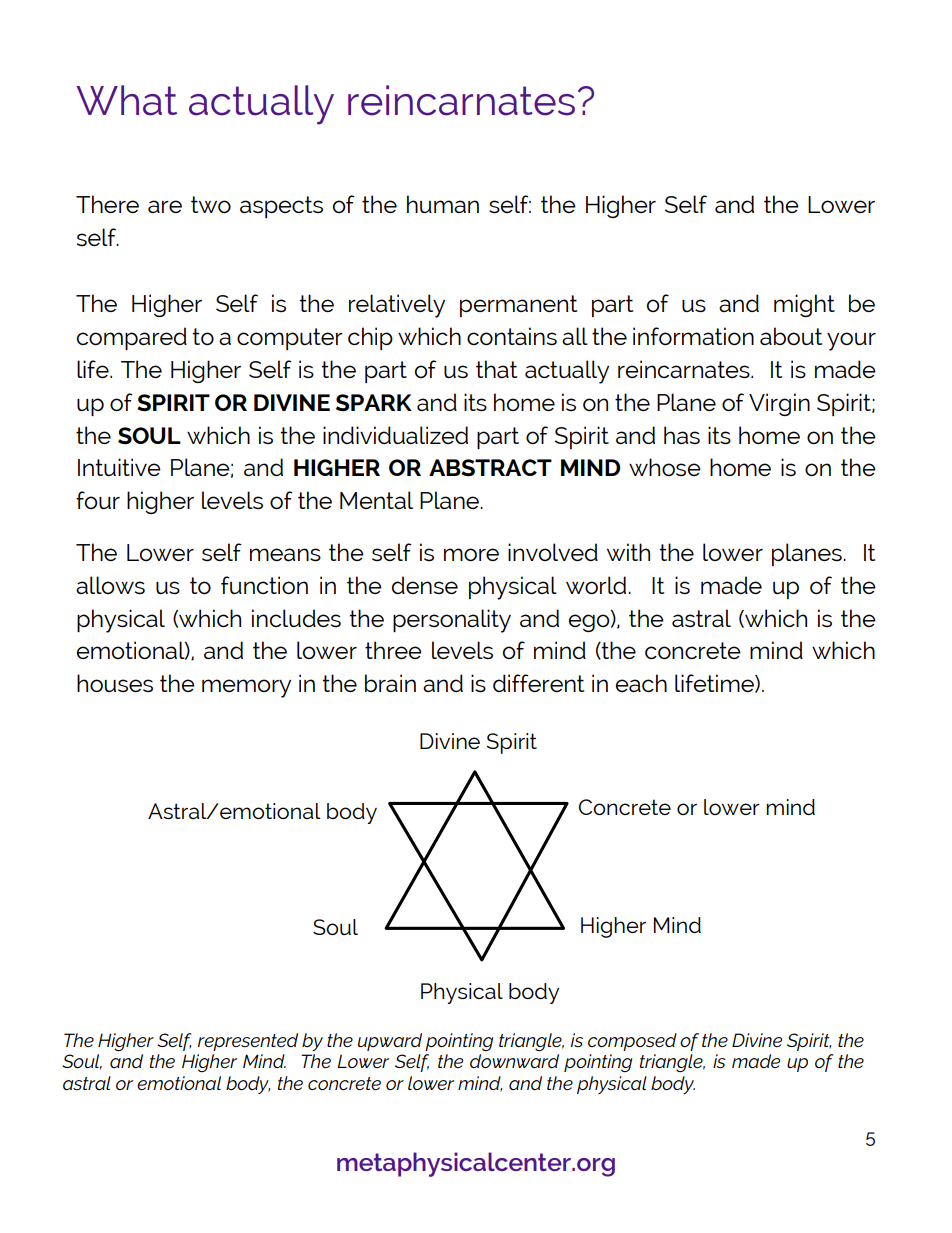 This document has width=952, height=1233. Describe the element at coordinates (496, 369) in the document. I see `that` at that location.
